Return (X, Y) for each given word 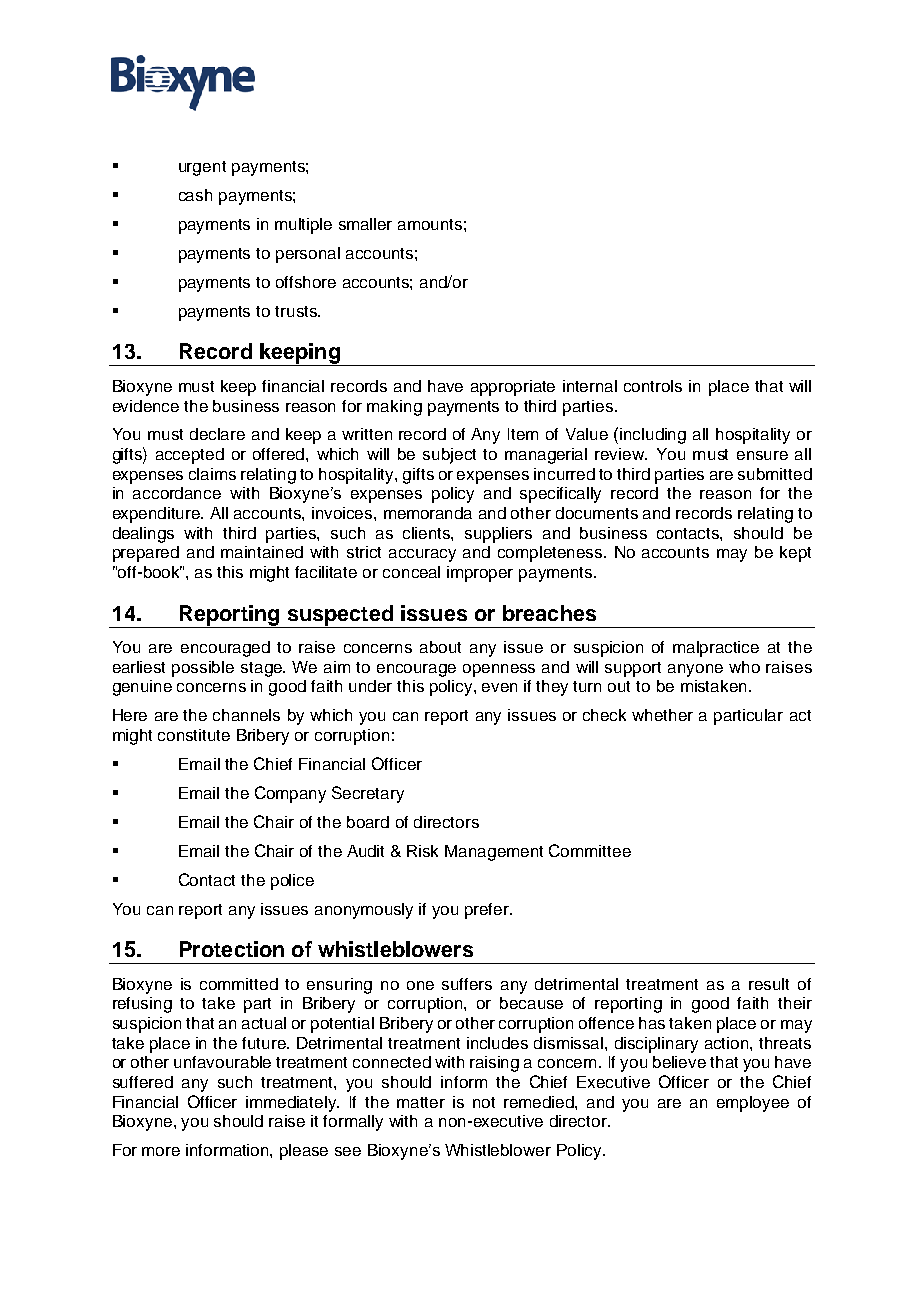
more (161, 1151)
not (484, 1102)
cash (195, 195)
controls (653, 386)
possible (203, 669)
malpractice (716, 649)
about (440, 647)
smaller (365, 224)
